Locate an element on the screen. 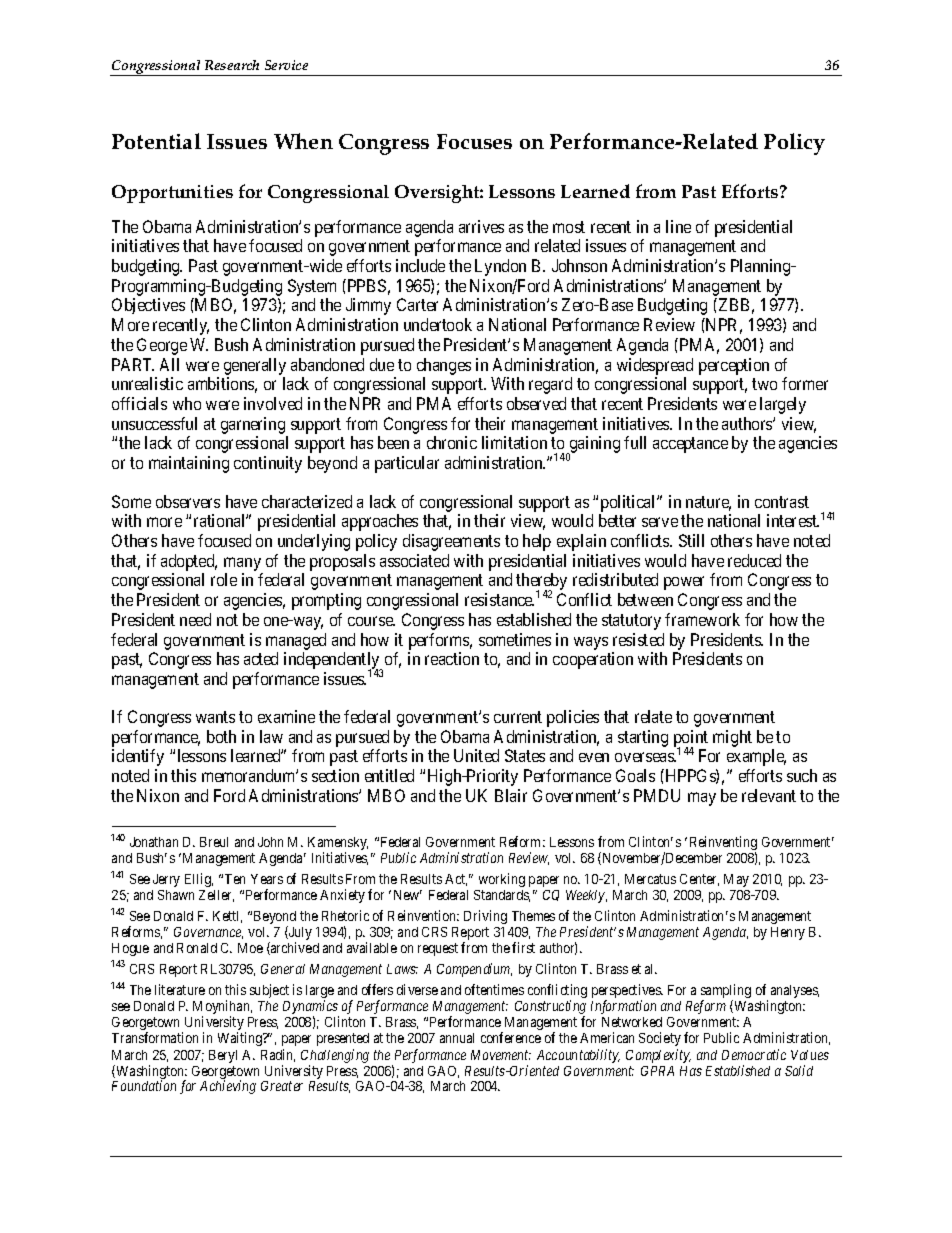 This screenshot has height=1233, width=952. Focuses is located at coordinates (474, 141).
